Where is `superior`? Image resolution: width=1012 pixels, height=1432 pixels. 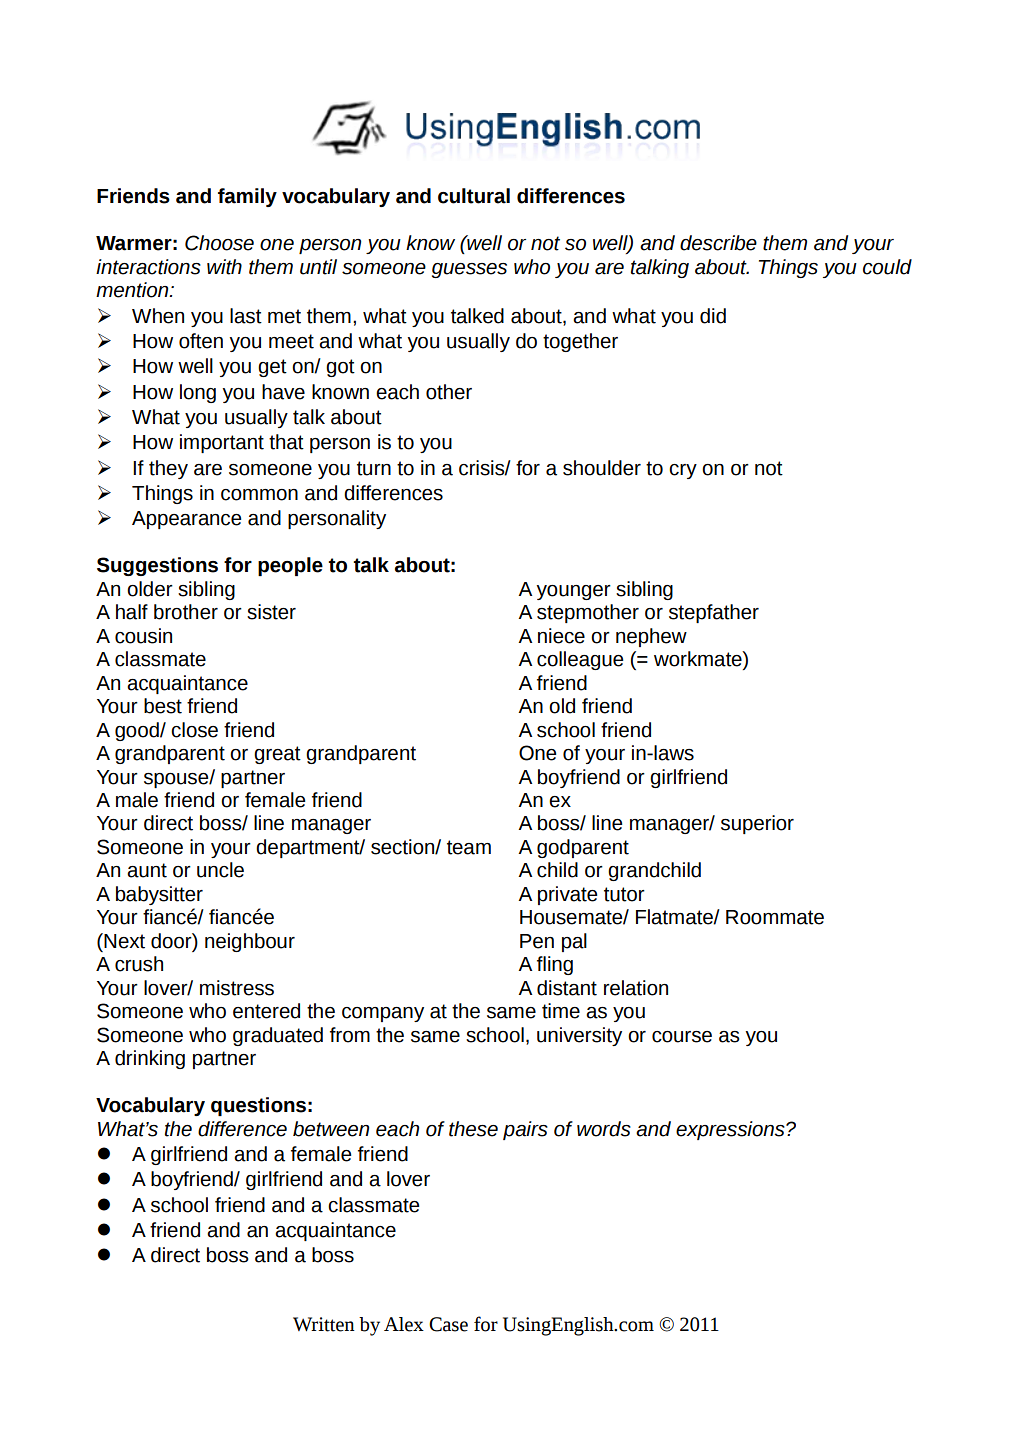 superior is located at coordinates (757, 824).
